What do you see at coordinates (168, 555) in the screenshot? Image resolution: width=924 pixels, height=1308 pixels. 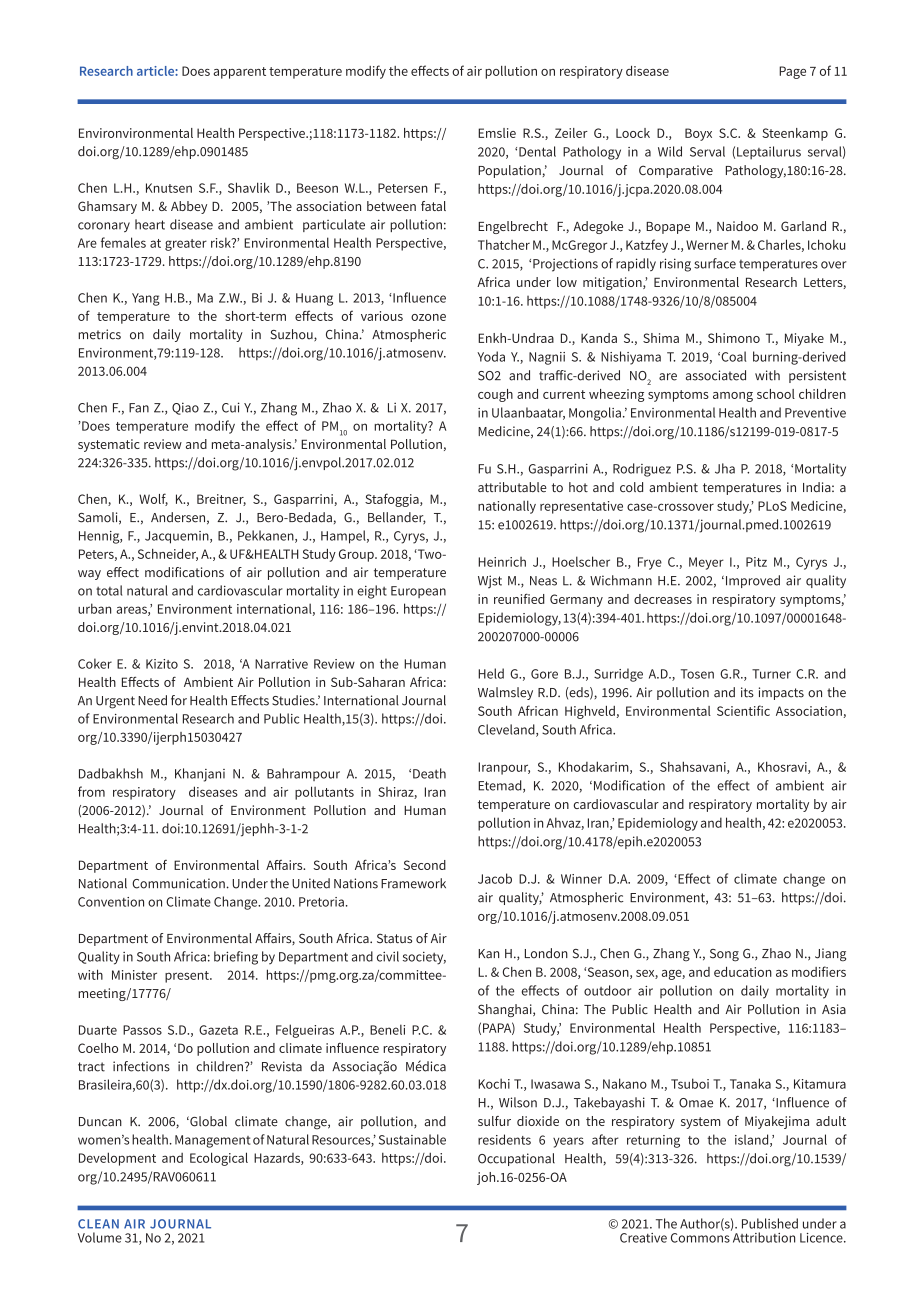 I see `Schneider` at bounding box center [168, 555].
